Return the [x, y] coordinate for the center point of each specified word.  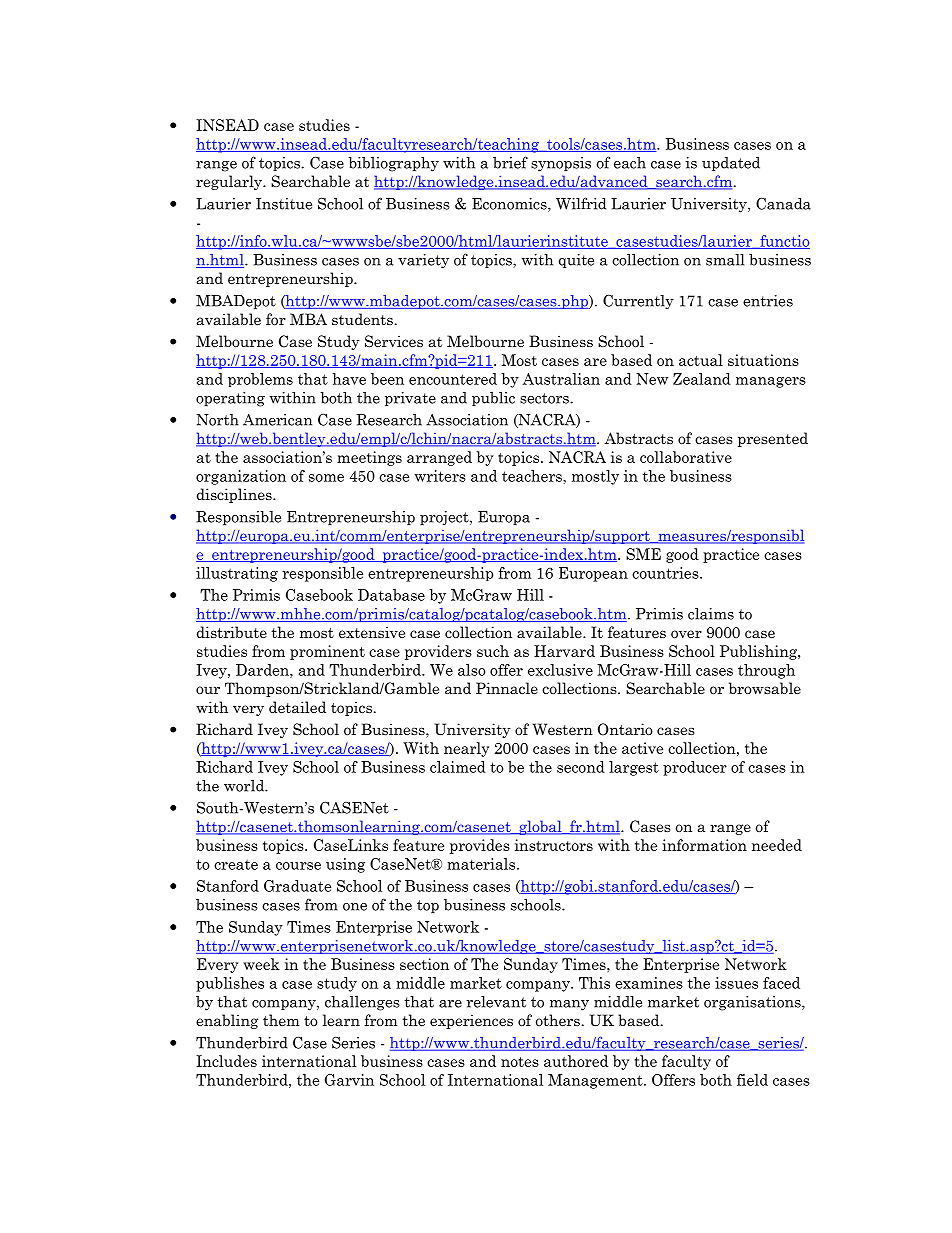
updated [731, 164]
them [281, 1020]
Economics [510, 205]
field [752, 1080]
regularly [230, 182]
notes [520, 1062]
